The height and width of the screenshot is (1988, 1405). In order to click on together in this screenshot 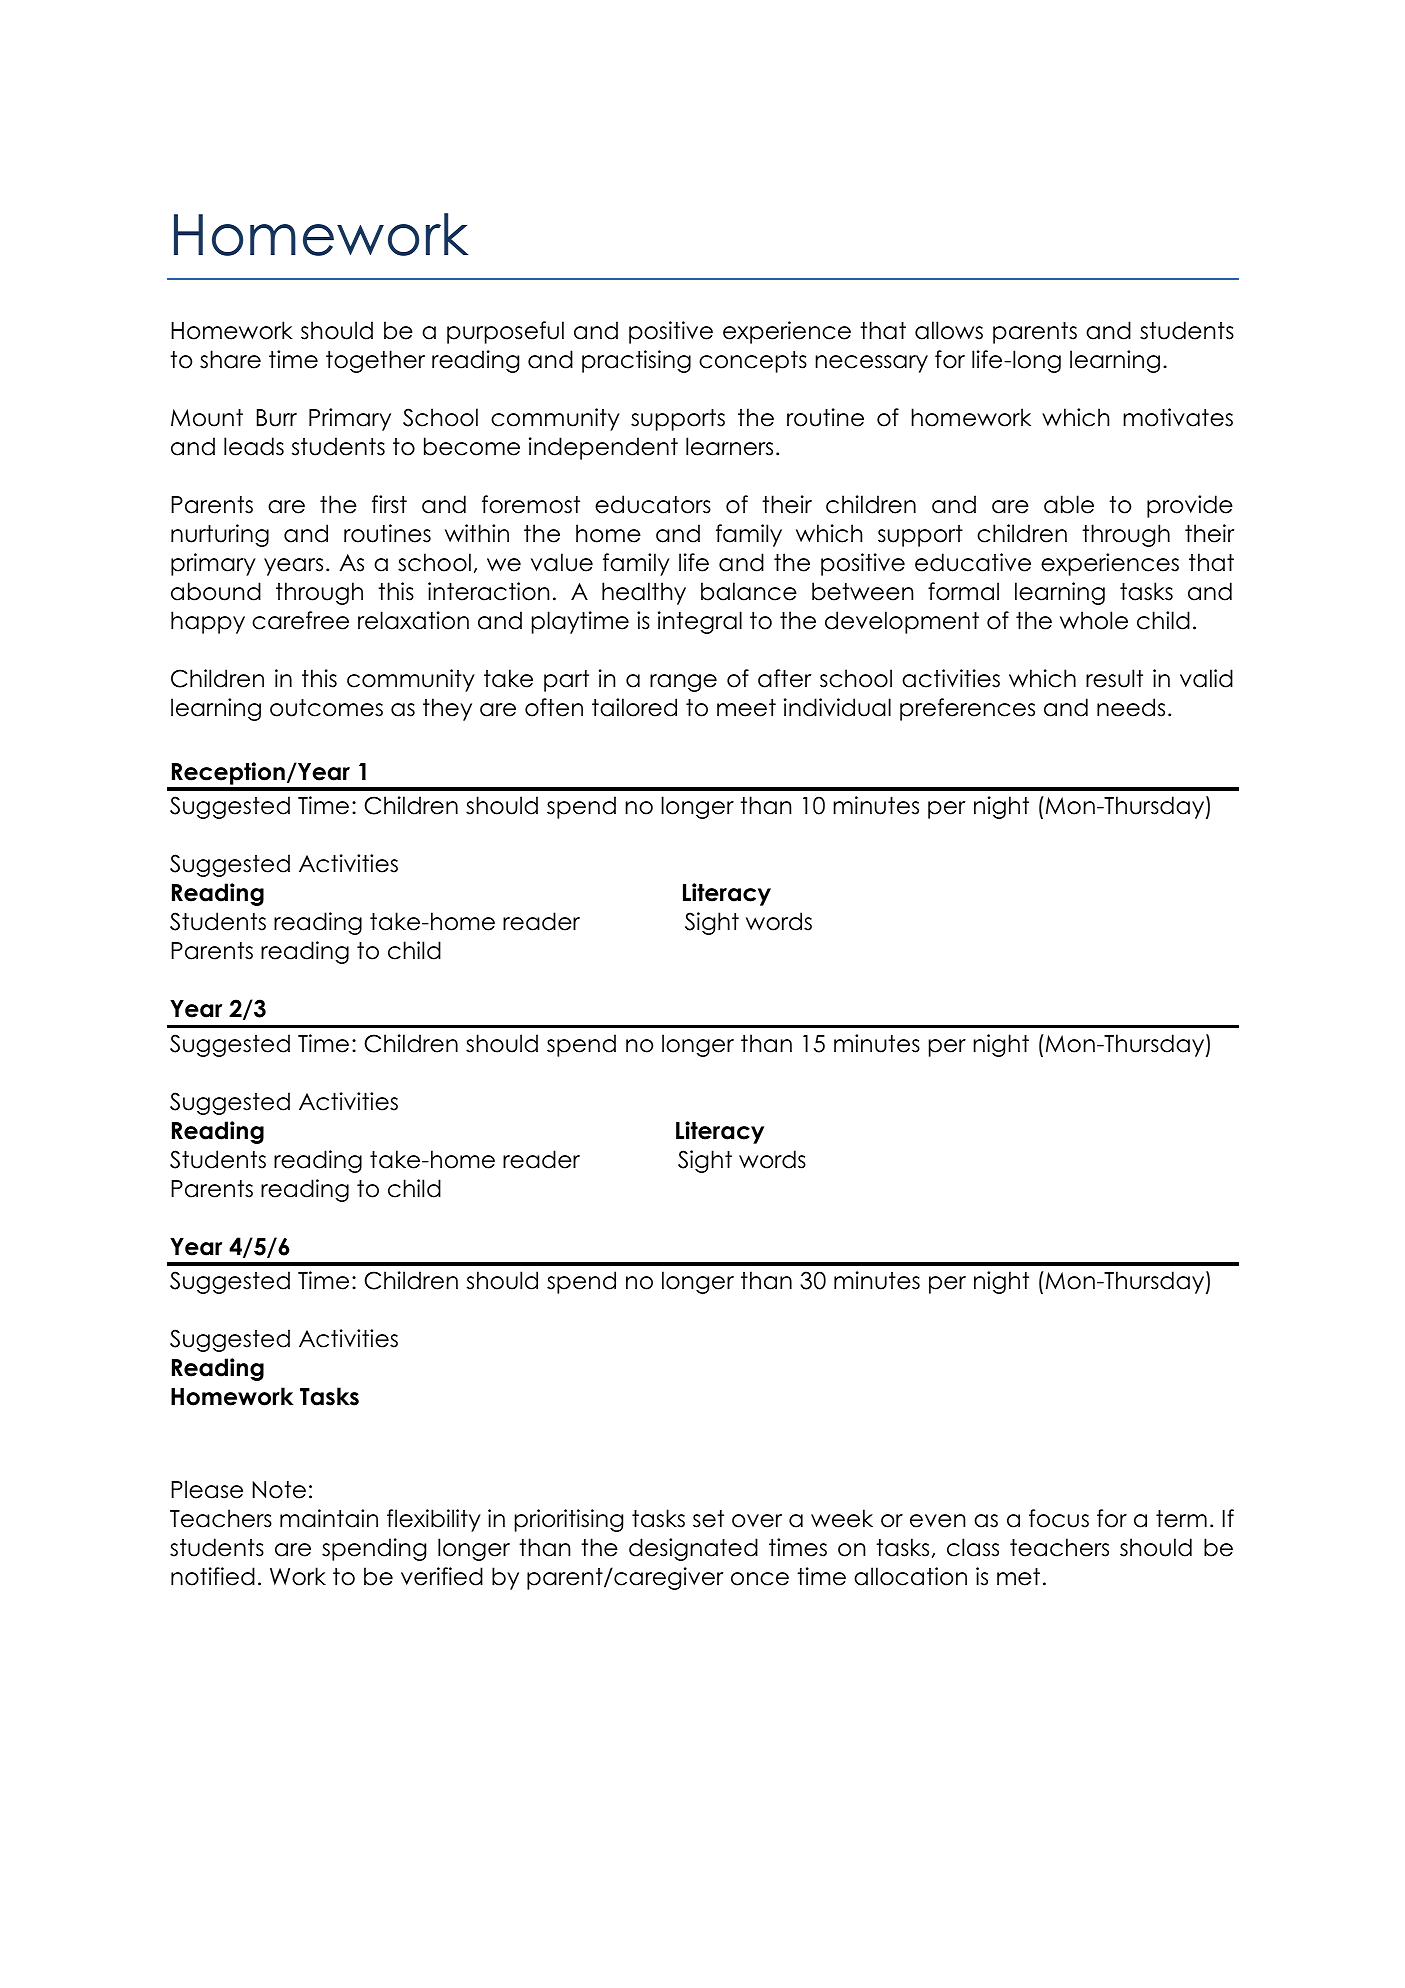, I will do `click(375, 361)`.
